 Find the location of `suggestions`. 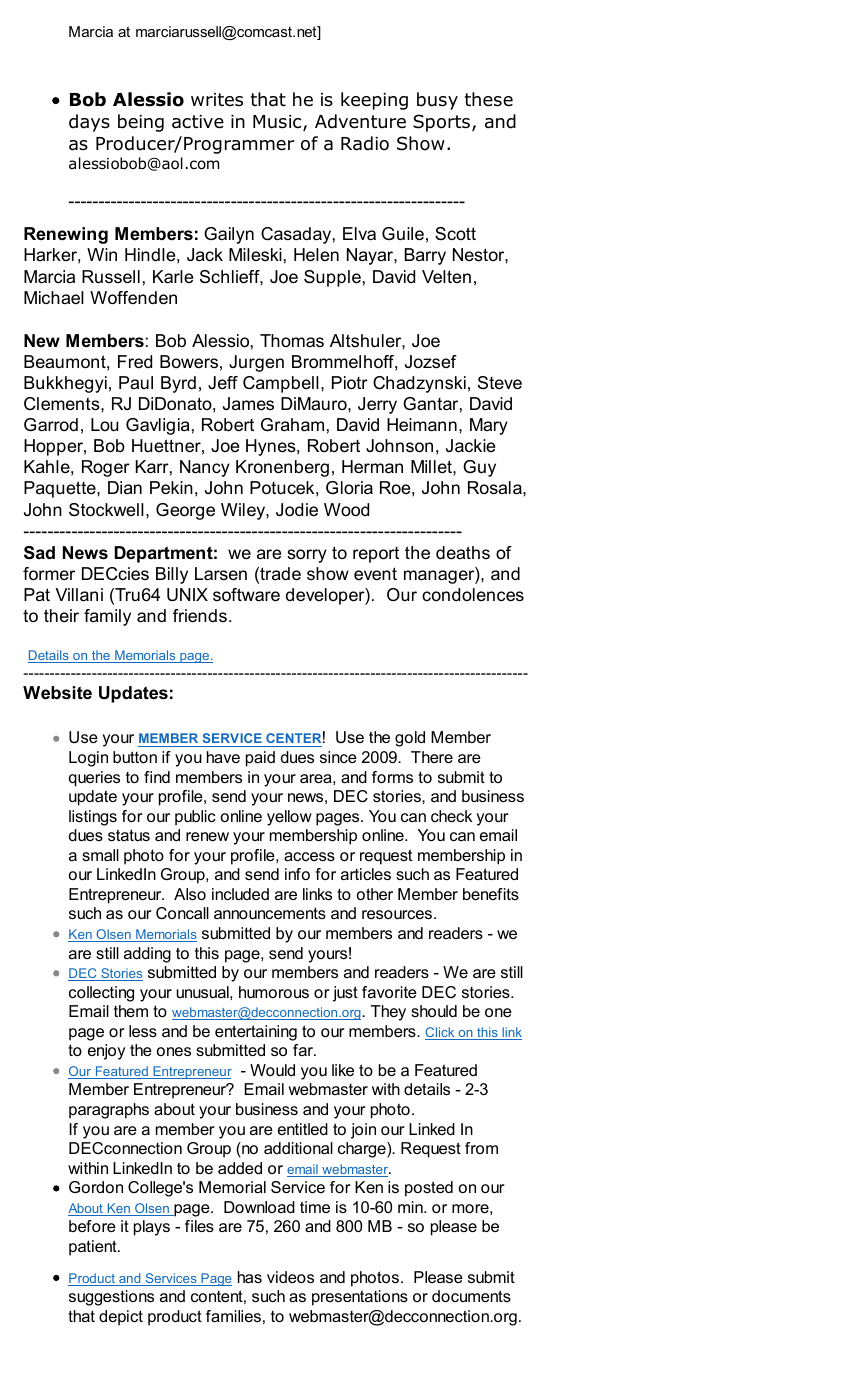

suggestions is located at coordinates (111, 1298).
